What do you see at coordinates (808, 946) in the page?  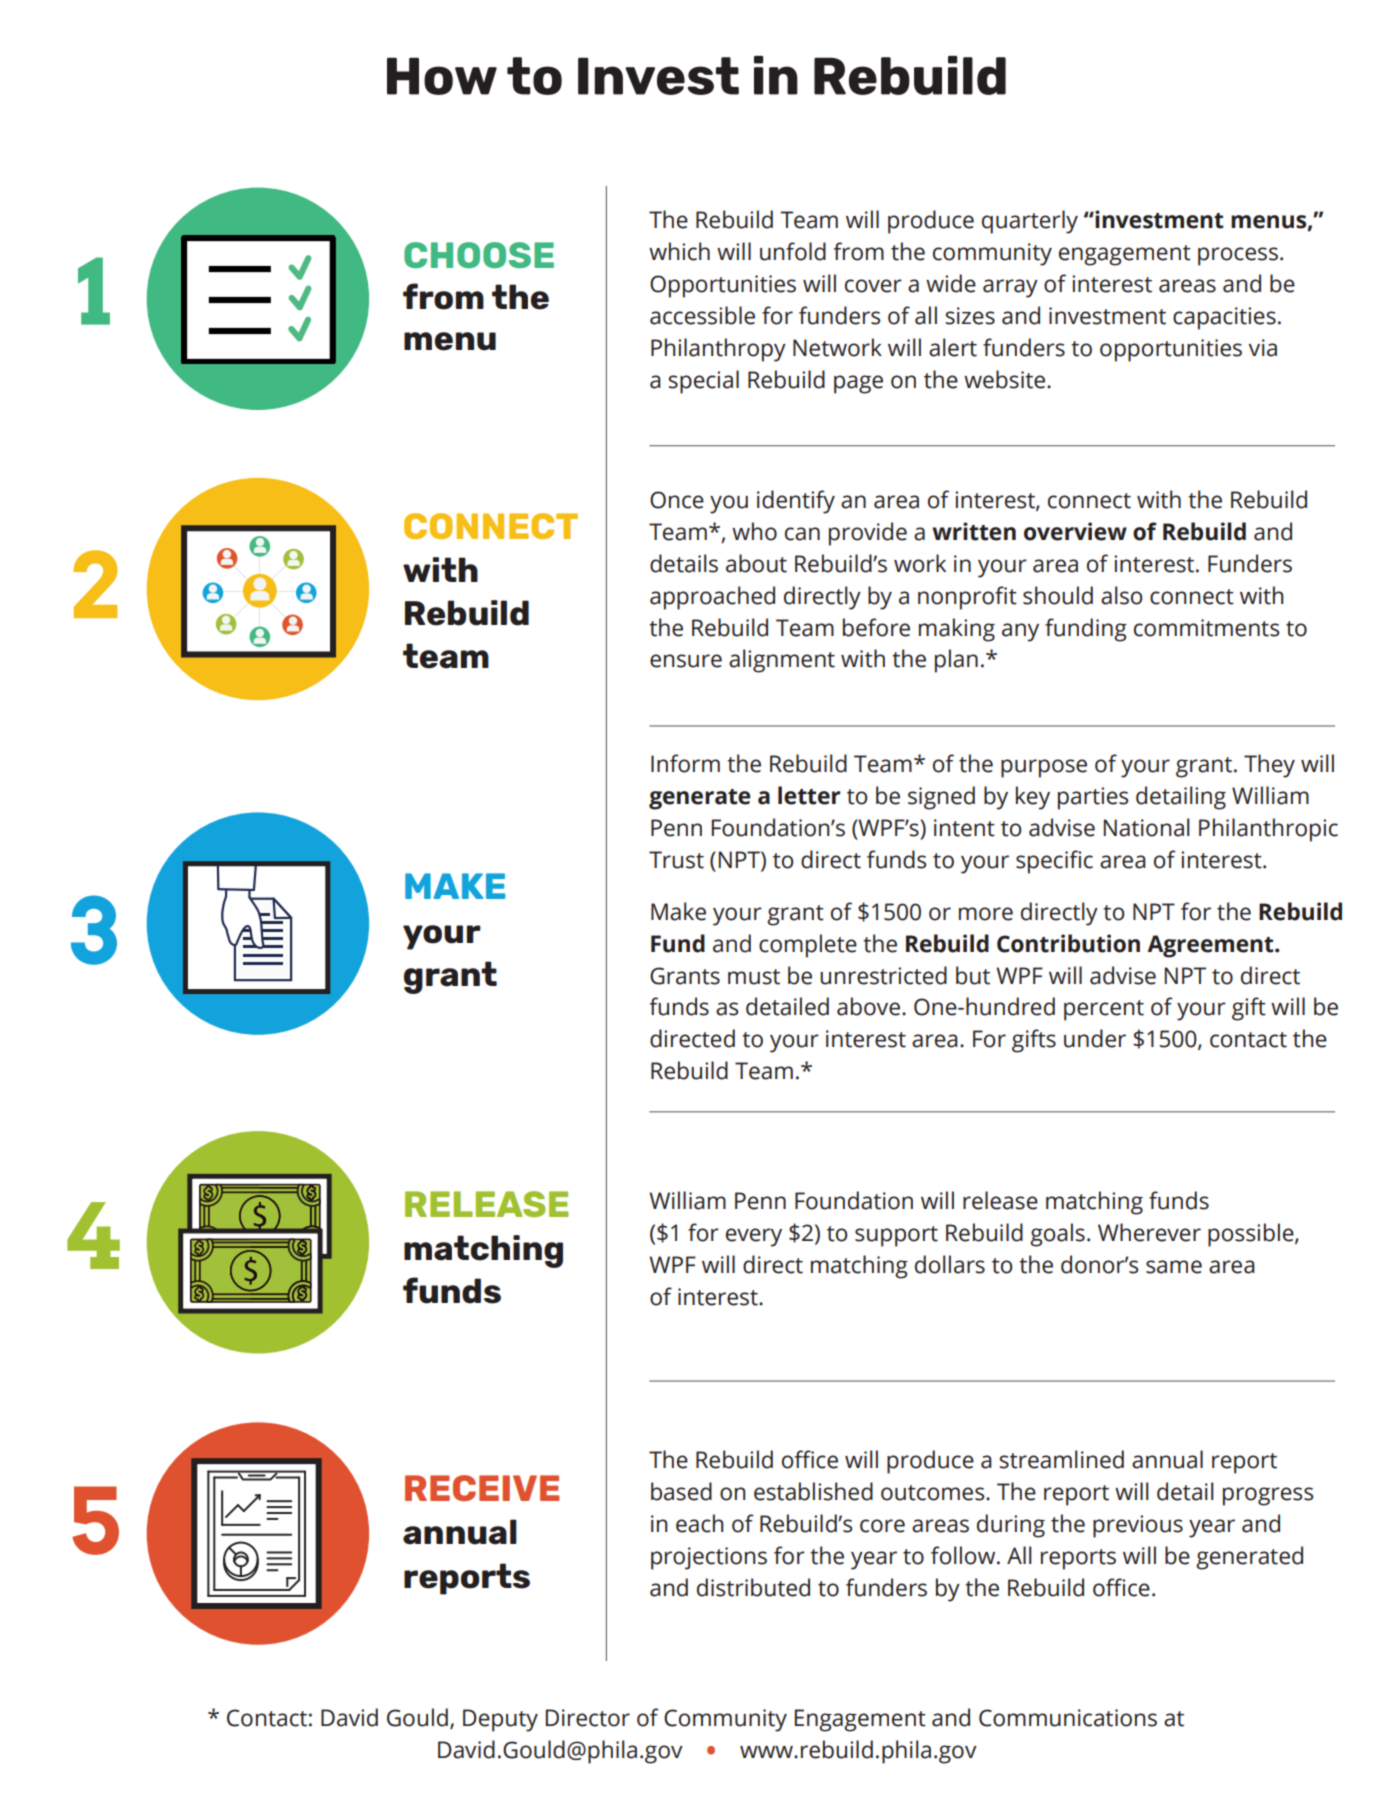 I see `complete` at bounding box center [808, 946].
